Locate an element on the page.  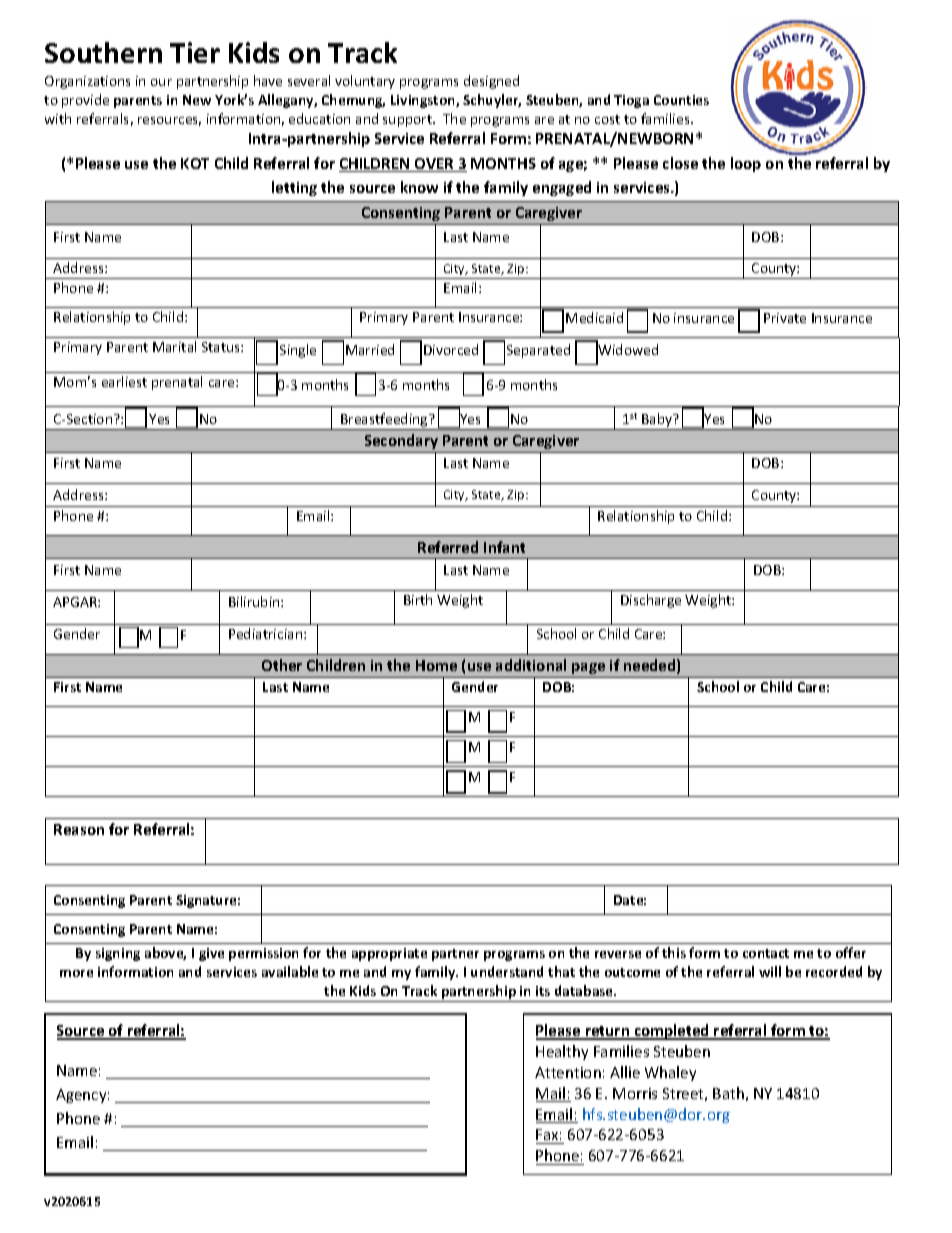
designed is located at coordinates (491, 82).
